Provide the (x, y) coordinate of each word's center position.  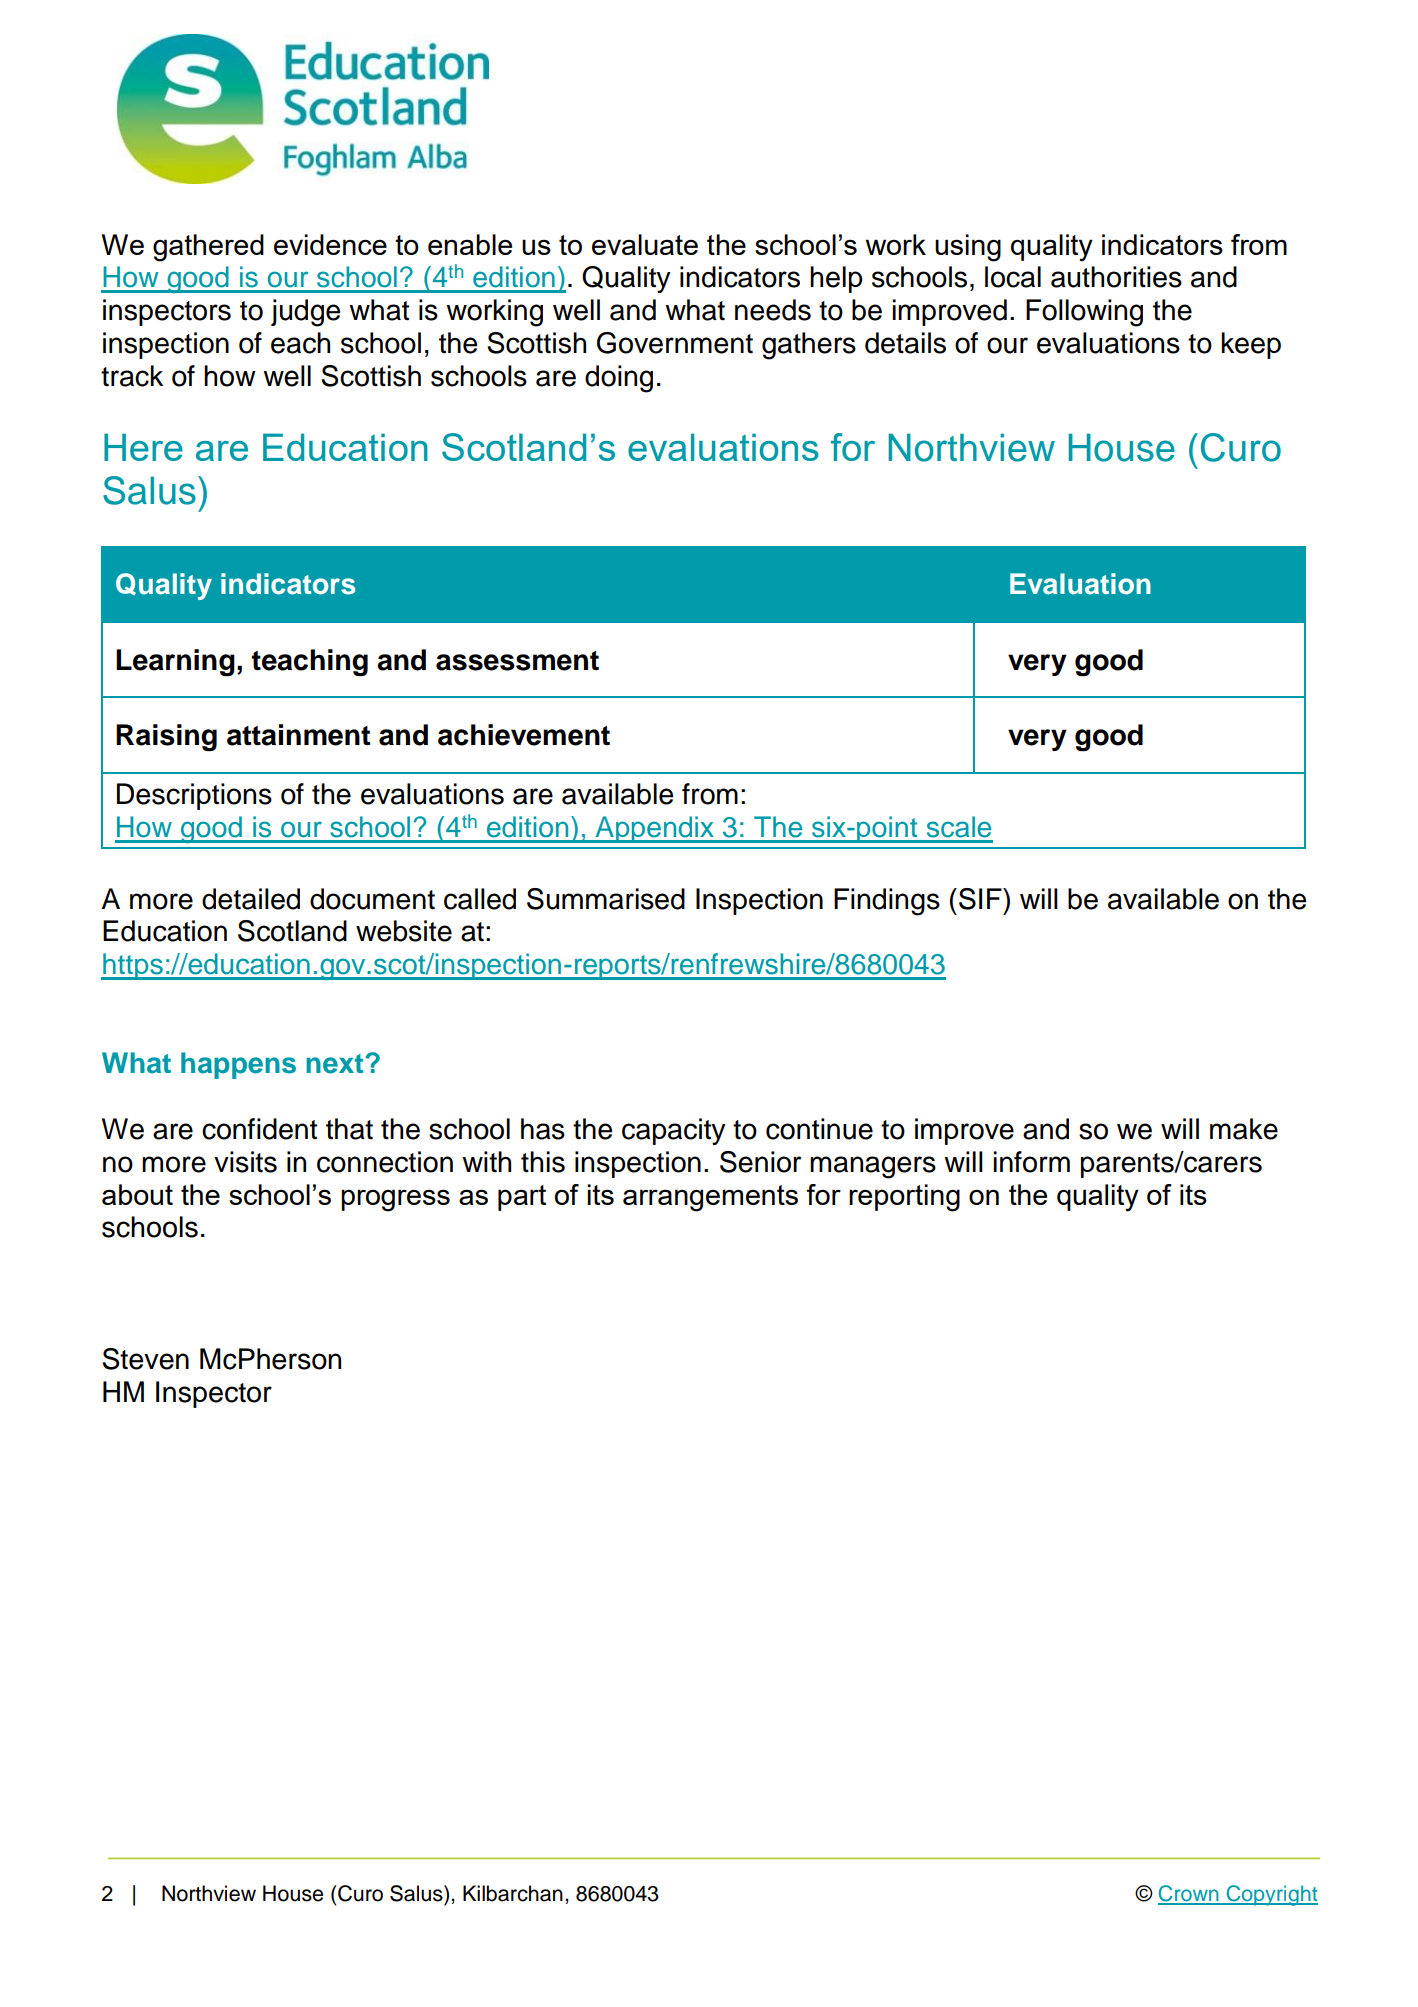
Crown (1189, 1894)
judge (305, 313)
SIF (981, 899)
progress (395, 1200)
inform (1031, 1162)
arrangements (710, 1198)
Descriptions (194, 796)
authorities (1116, 277)
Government (675, 343)
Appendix (654, 829)
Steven (145, 1359)
